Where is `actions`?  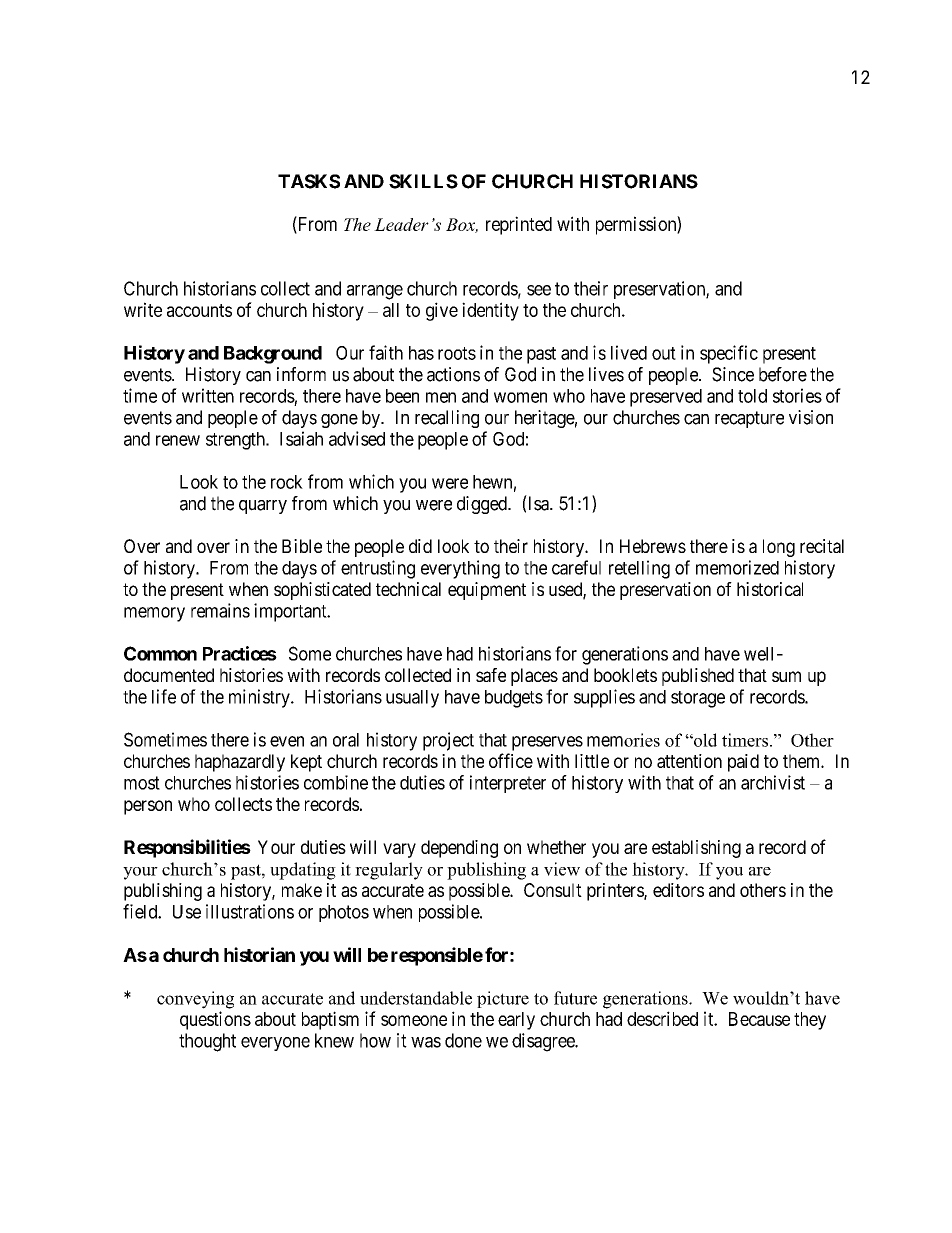
actions is located at coordinates (453, 374).
